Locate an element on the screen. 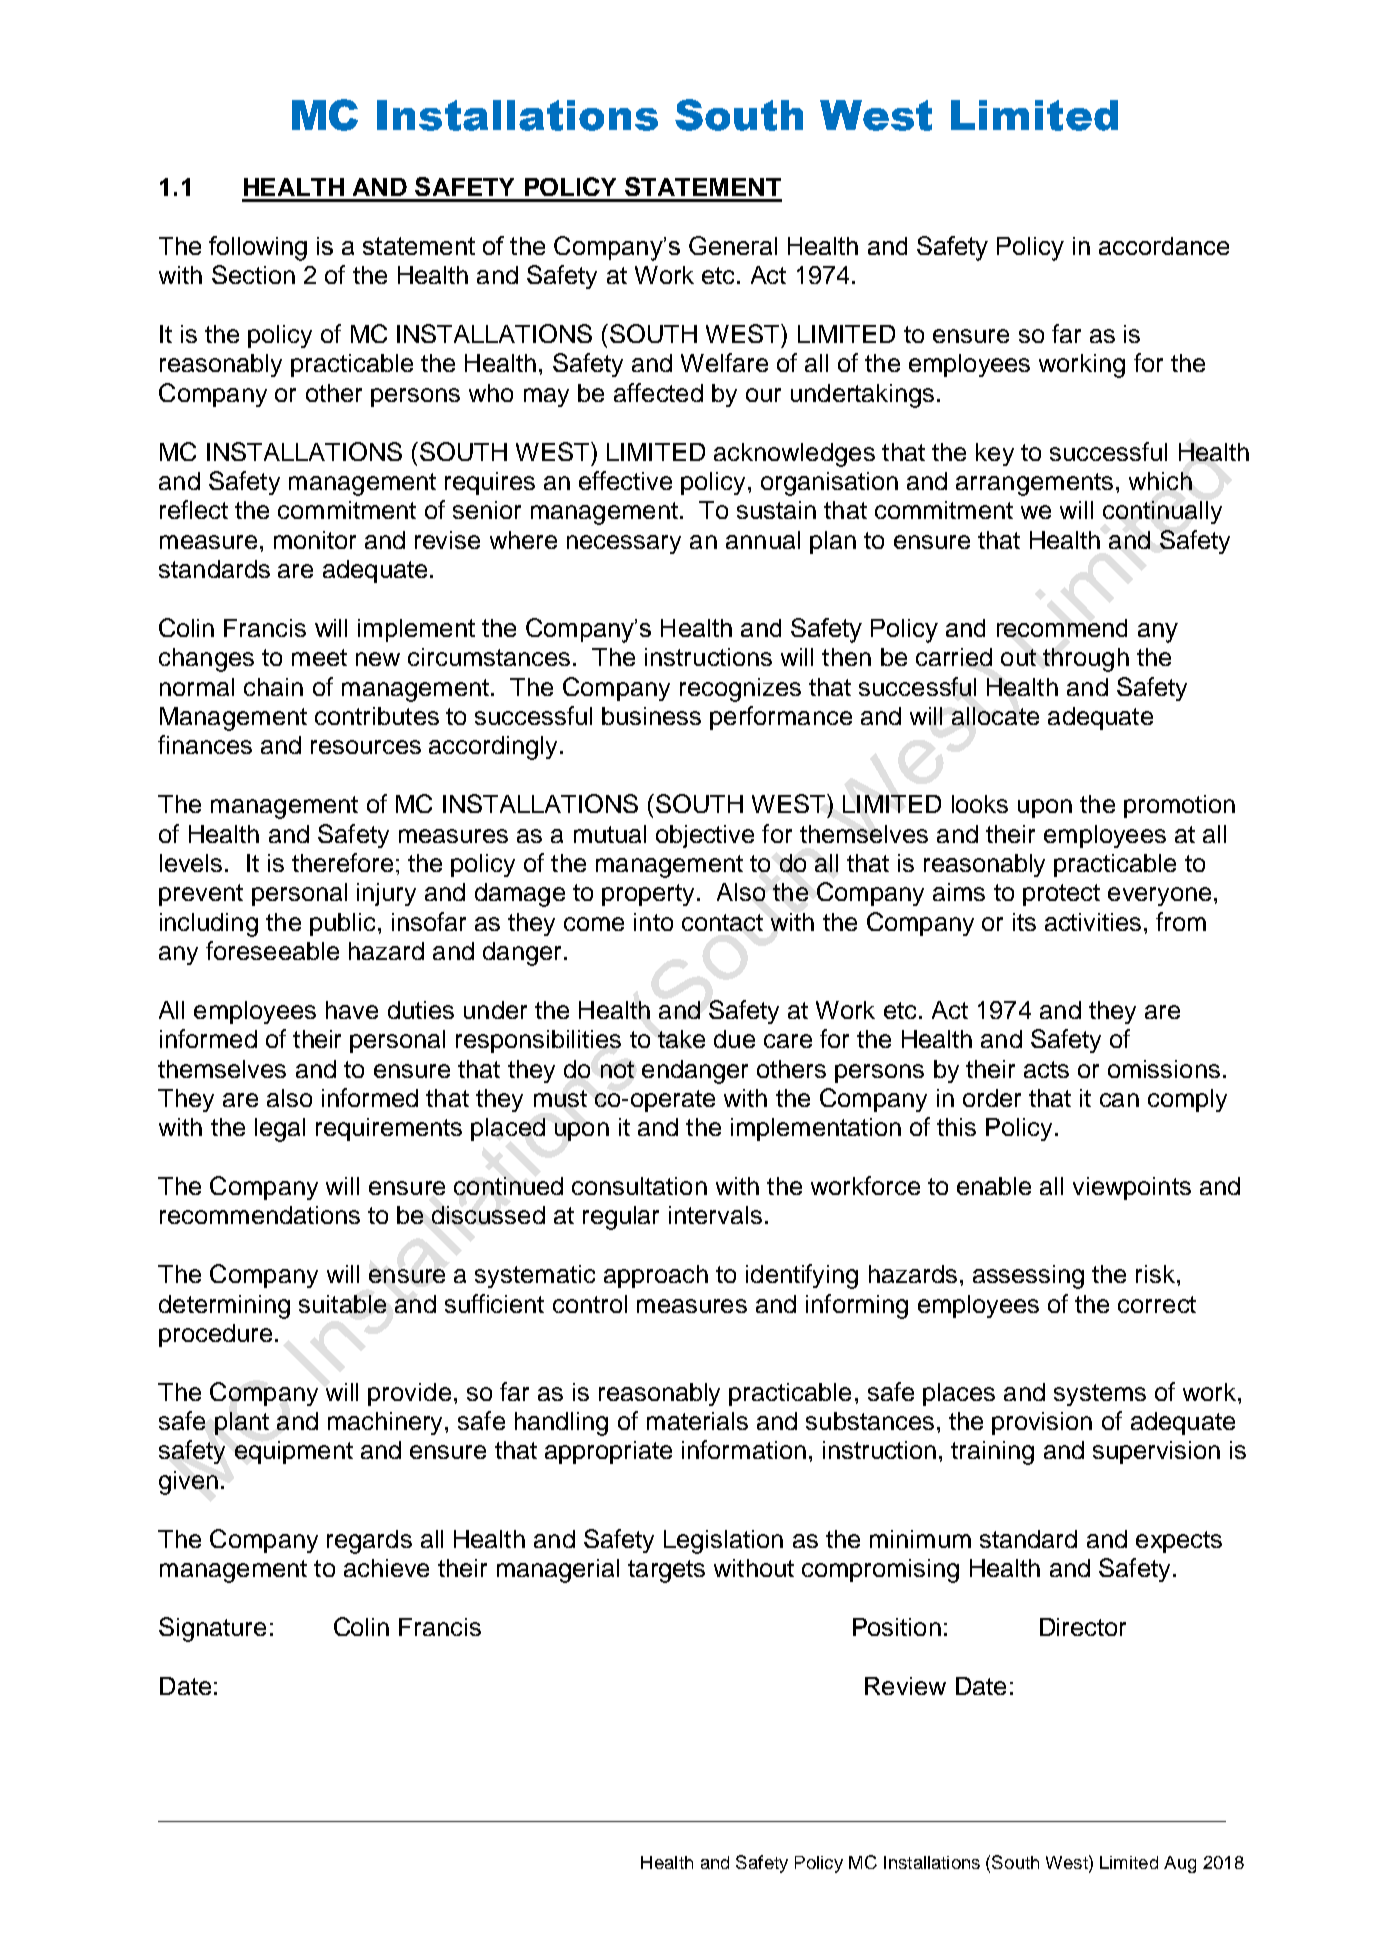 This screenshot has width=1383, height=1956. General is located at coordinates (733, 245).
